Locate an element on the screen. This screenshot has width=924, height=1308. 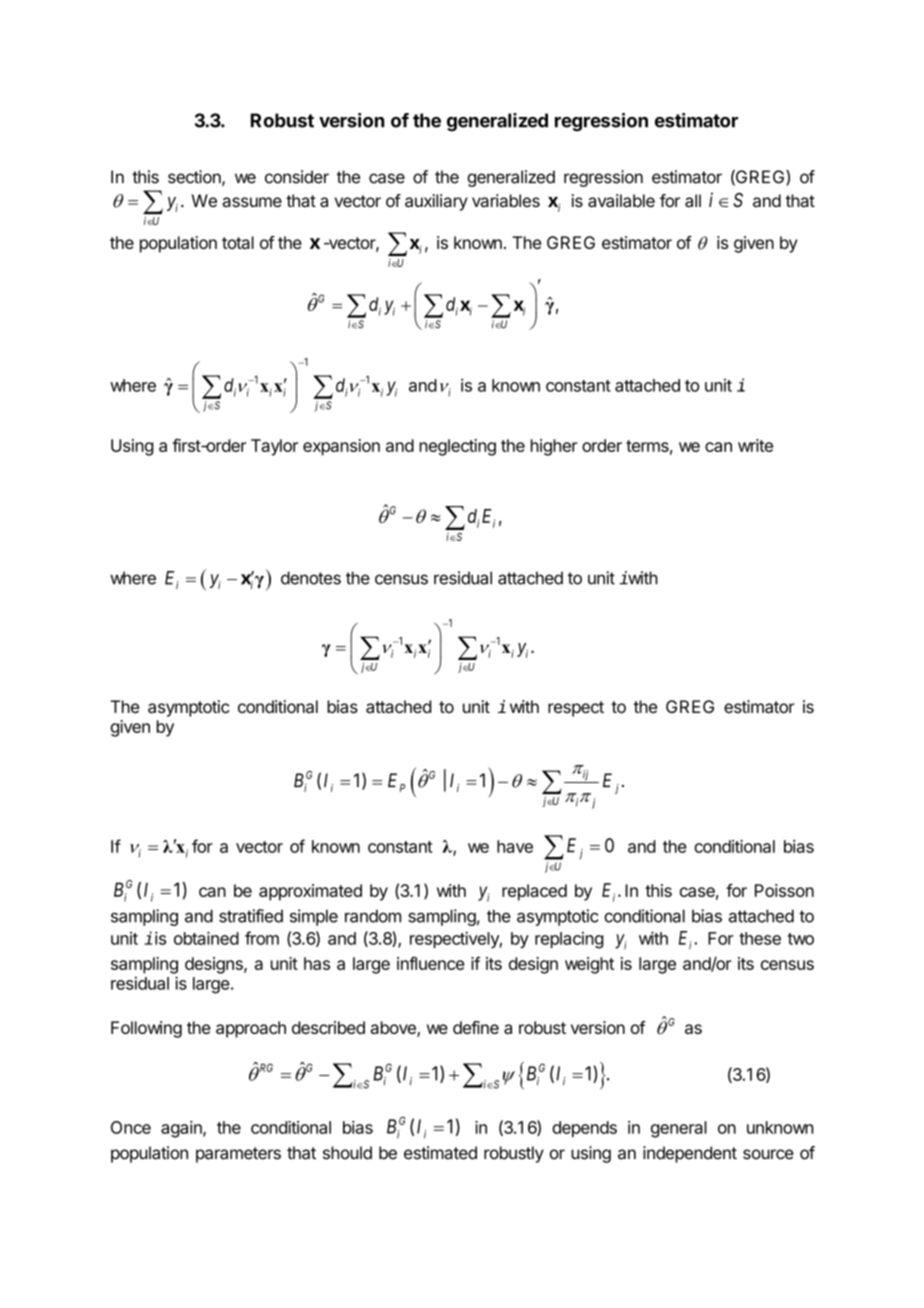
all is located at coordinates (693, 201).
